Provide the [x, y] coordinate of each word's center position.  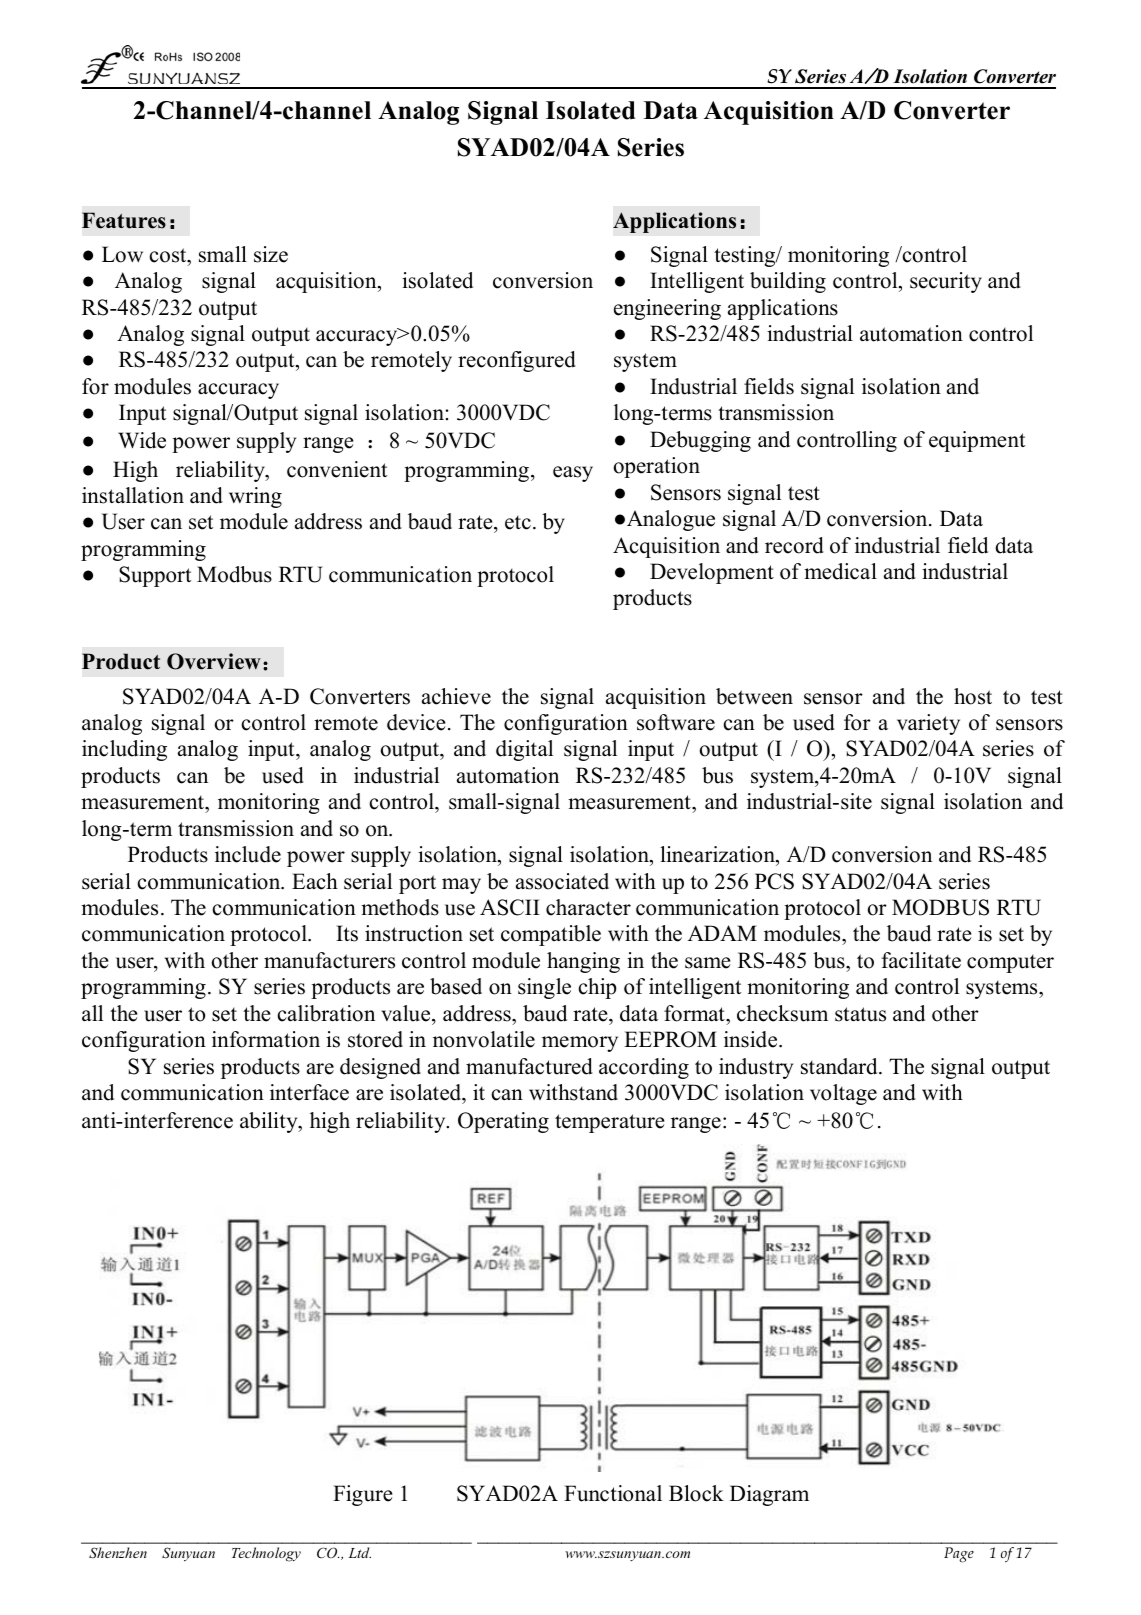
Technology [266, 1554]
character [588, 907]
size [271, 254]
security [946, 282]
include [248, 854]
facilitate [921, 960]
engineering [667, 309]
